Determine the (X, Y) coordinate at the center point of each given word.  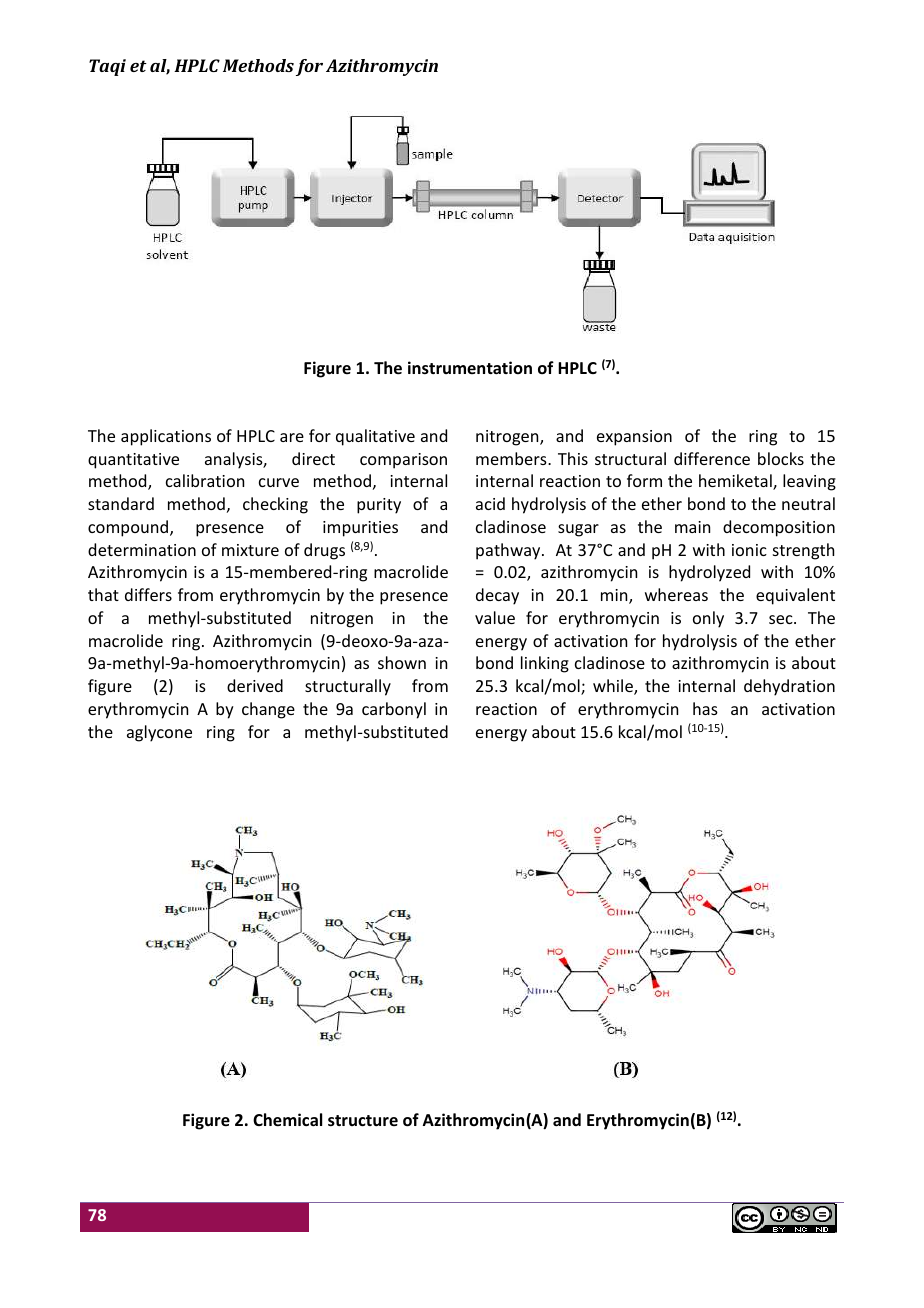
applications (166, 437)
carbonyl (394, 710)
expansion (634, 438)
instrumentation (470, 368)
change (268, 710)
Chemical (287, 1120)
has (705, 708)
